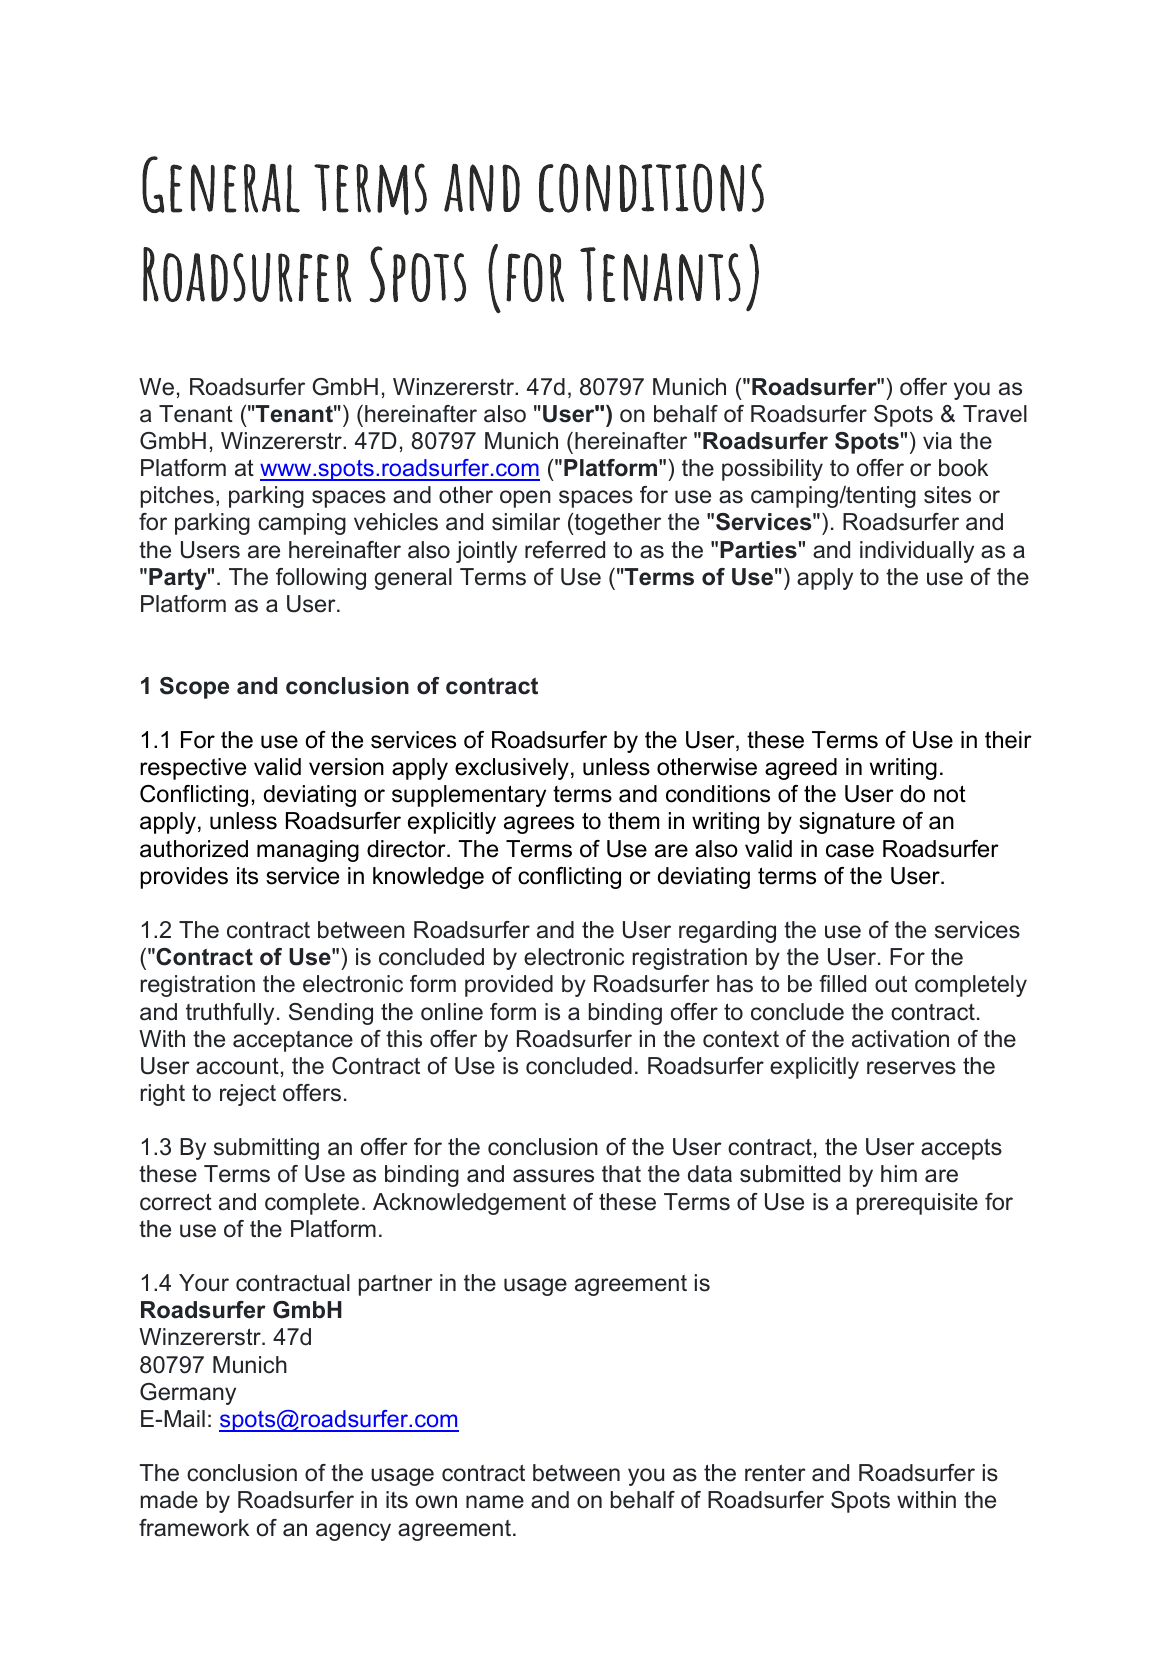  What do you see at coordinates (963, 468) in the document?
I see `book` at bounding box center [963, 468].
